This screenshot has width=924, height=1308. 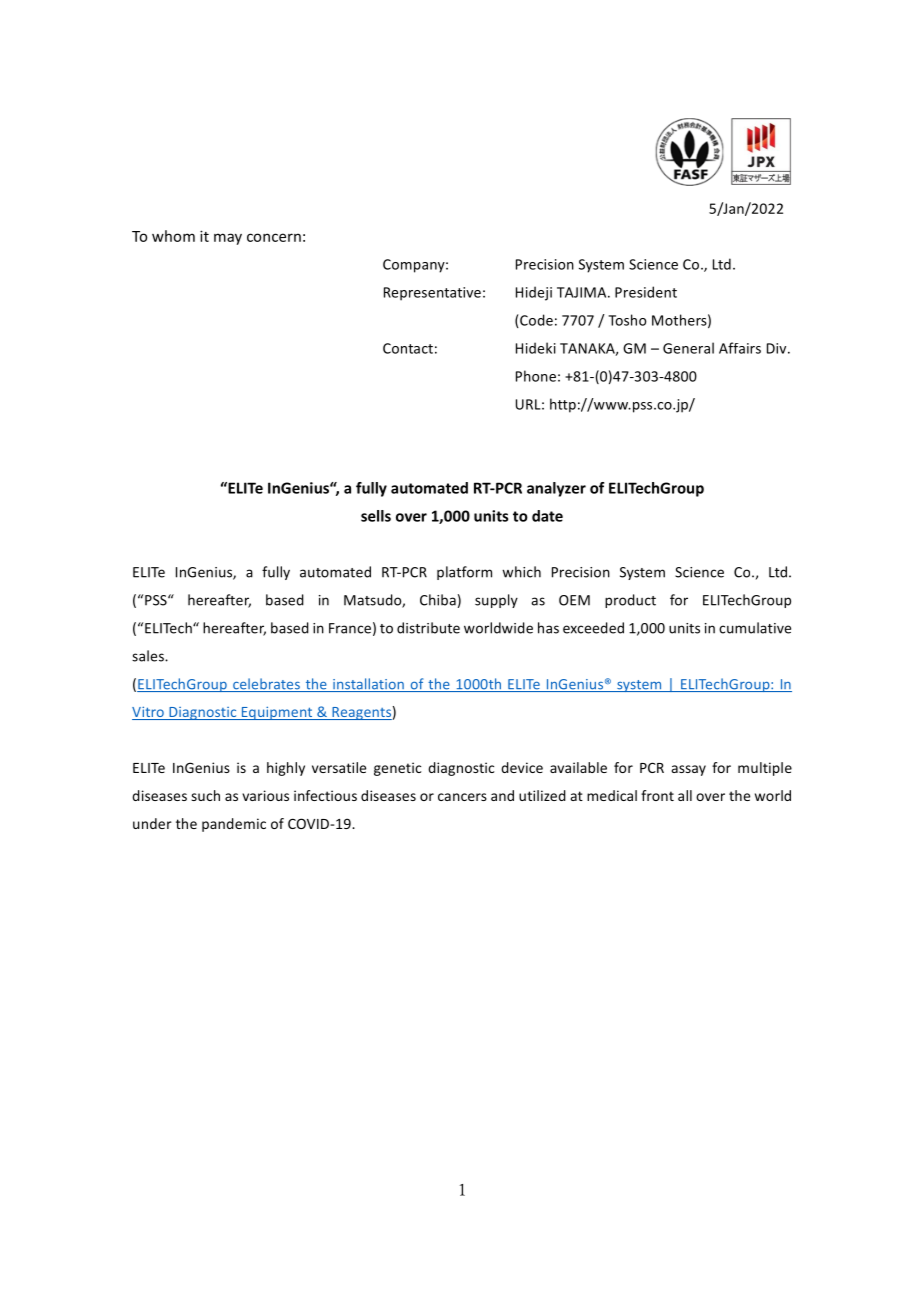 What do you see at coordinates (266, 685) in the screenshot?
I see `celebrates` at bounding box center [266, 685].
